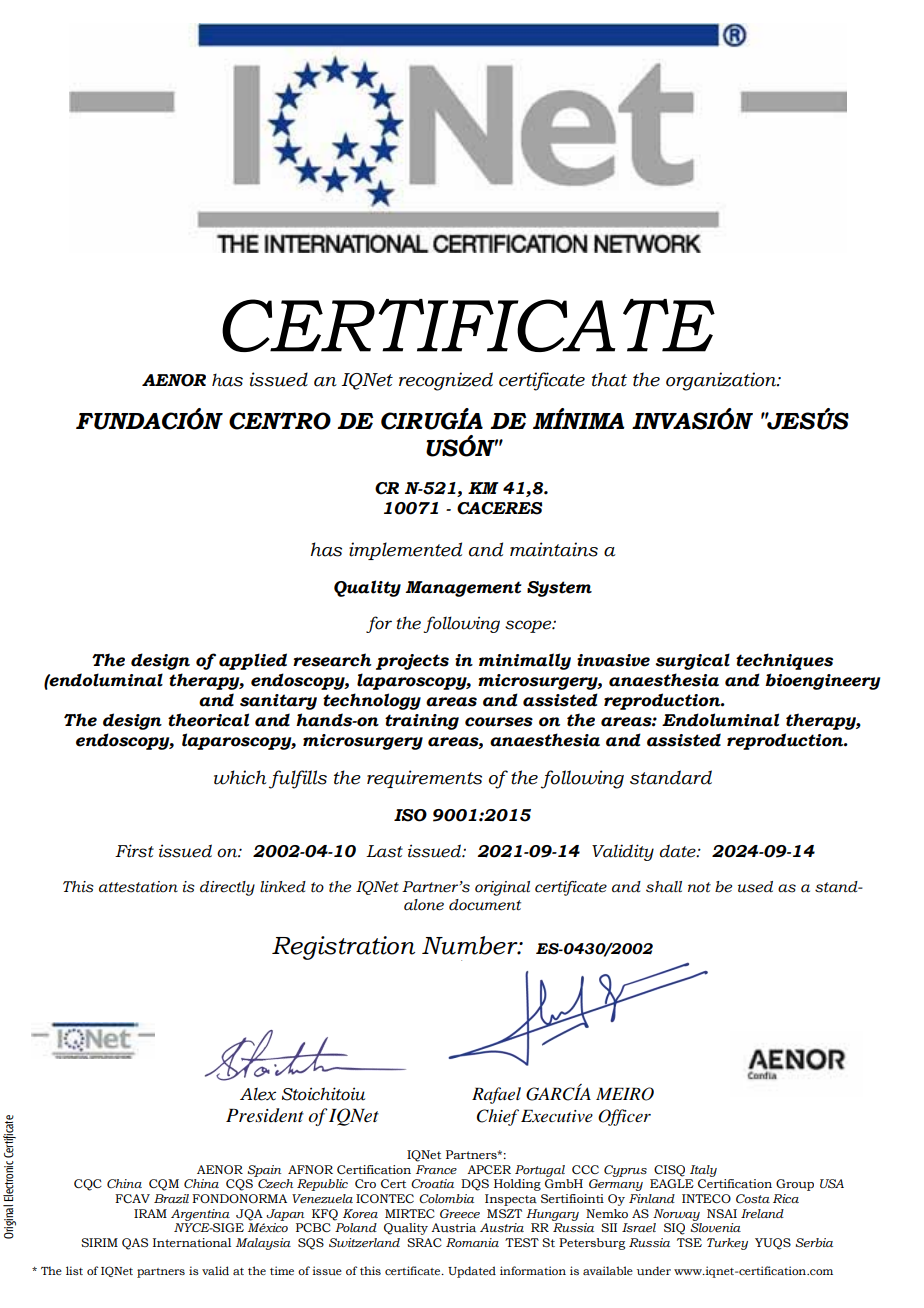 The width and height of the screenshot is (924, 1308). I want to click on that, so click(609, 379).
